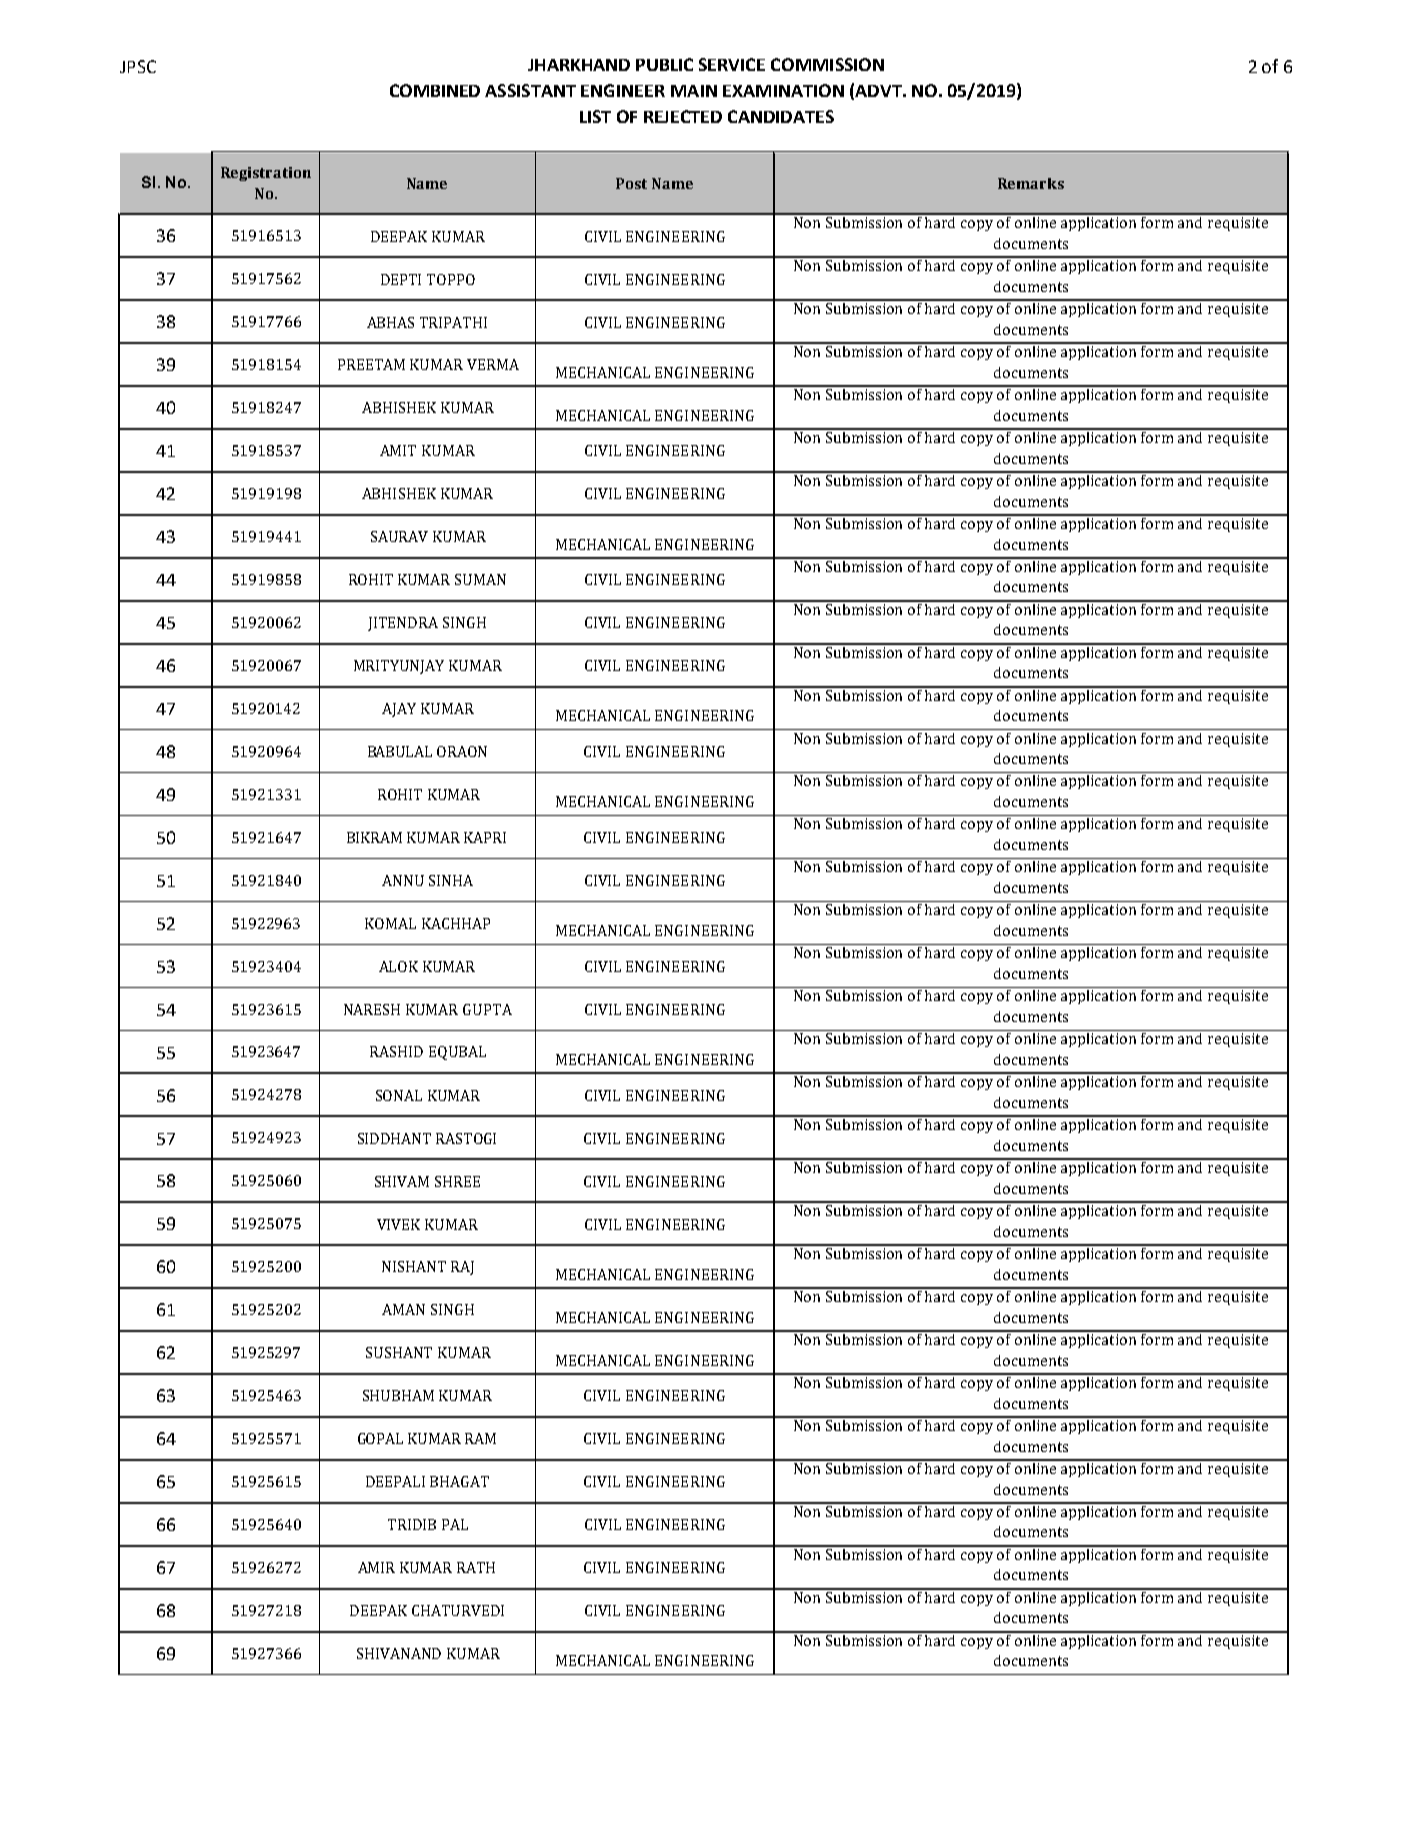 The height and width of the screenshot is (1829, 1414). What do you see at coordinates (435, 90) in the screenshot?
I see `COMBINED` at bounding box center [435, 90].
